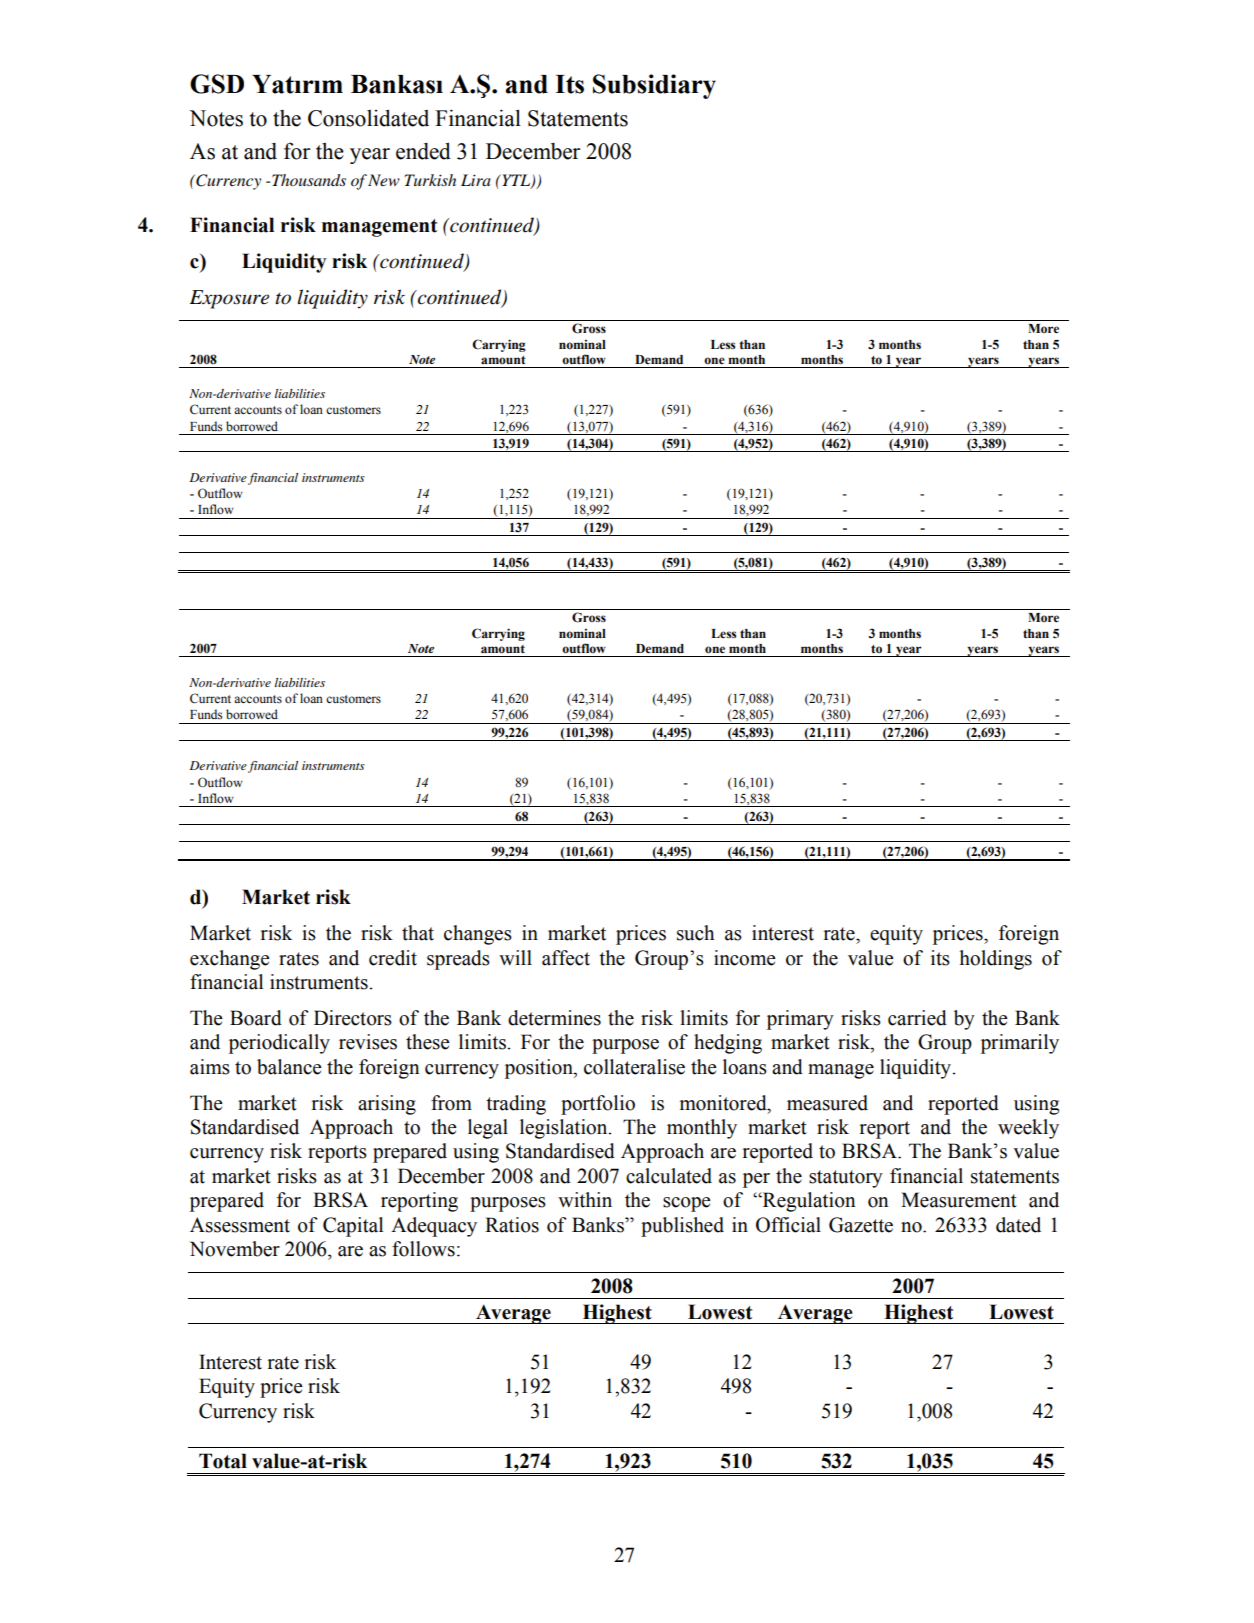 This screenshot has height=1623, width=1254. What do you see at coordinates (223, 1461) in the screenshot?
I see `Total` at bounding box center [223, 1461].
